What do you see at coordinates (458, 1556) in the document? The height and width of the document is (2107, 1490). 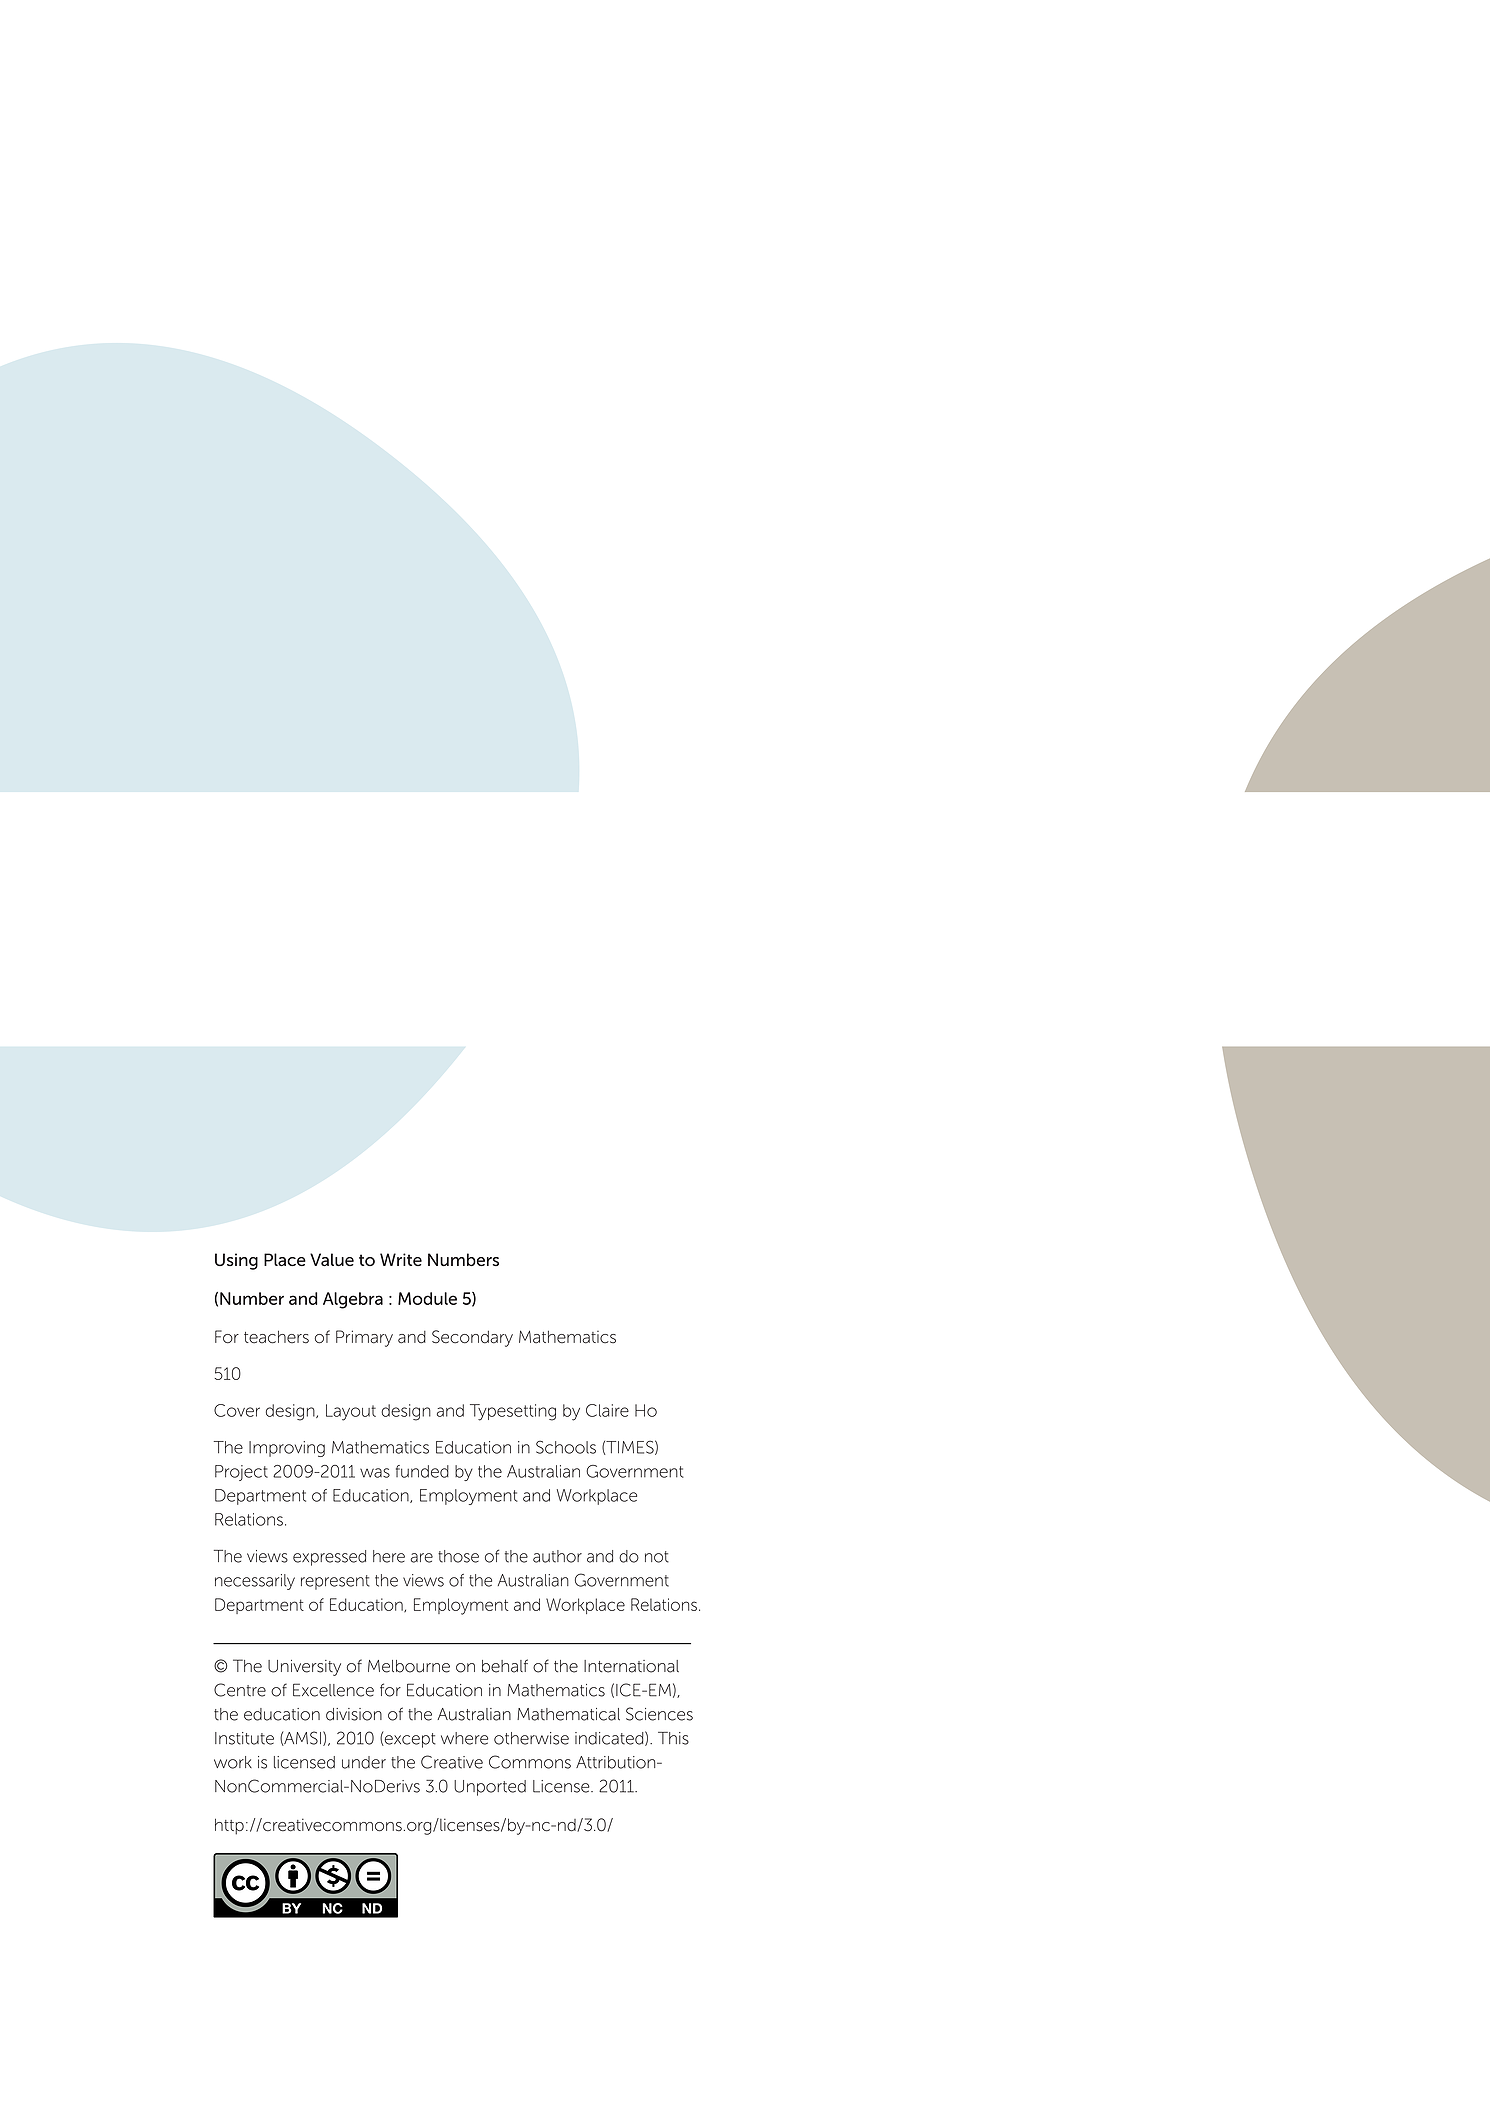 I see `those` at bounding box center [458, 1556].
